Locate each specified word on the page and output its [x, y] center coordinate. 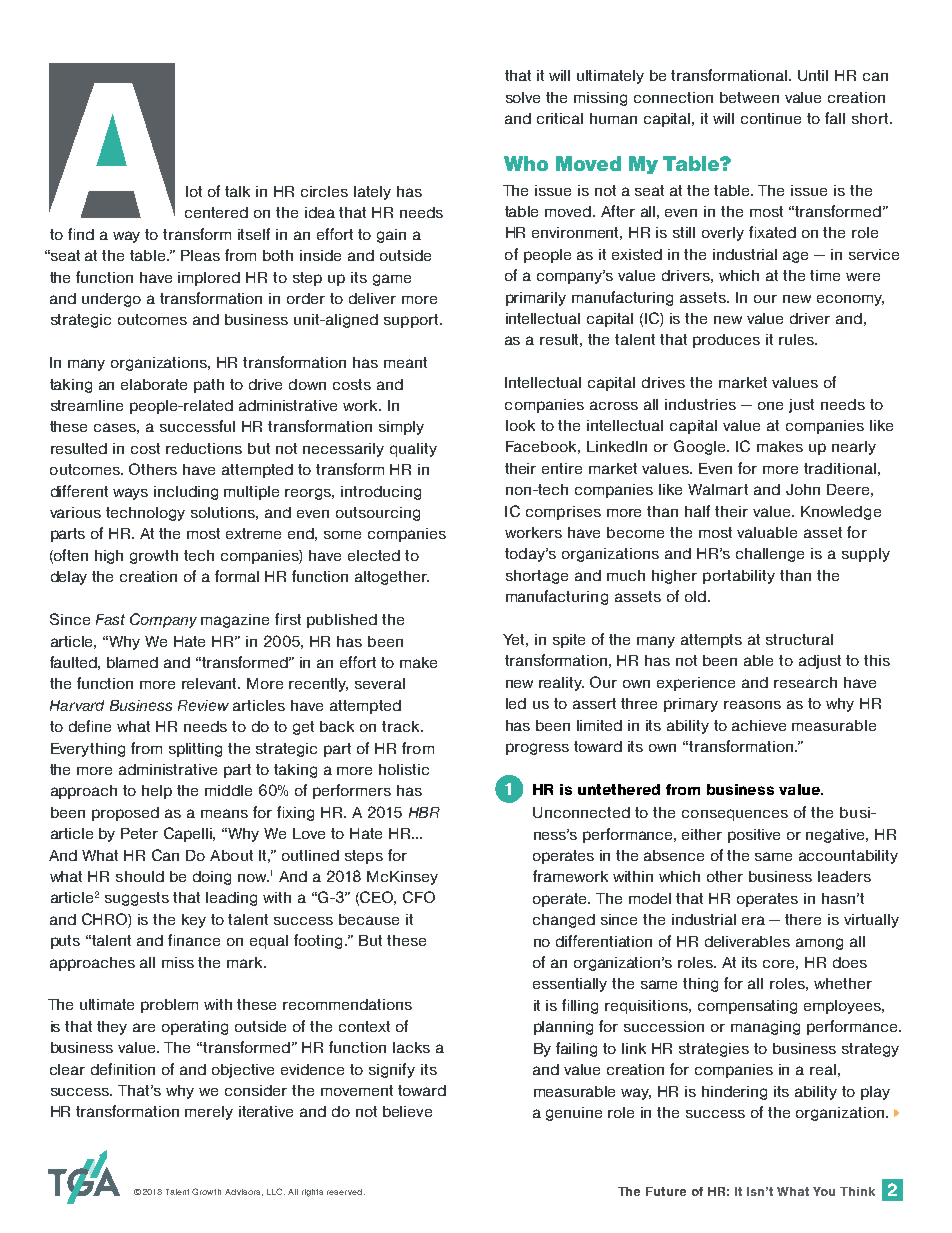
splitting [195, 750]
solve [523, 97]
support [412, 321]
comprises [563, 513]
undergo [111, 300]
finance [194, 940]
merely [209, 1113]
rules [797, 339]
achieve [759, 725]
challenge [770, 555]
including [186, 493]
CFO [419, 897]
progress [537, 749]
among [819, 944]
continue [771, 118]
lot [194, 191]
